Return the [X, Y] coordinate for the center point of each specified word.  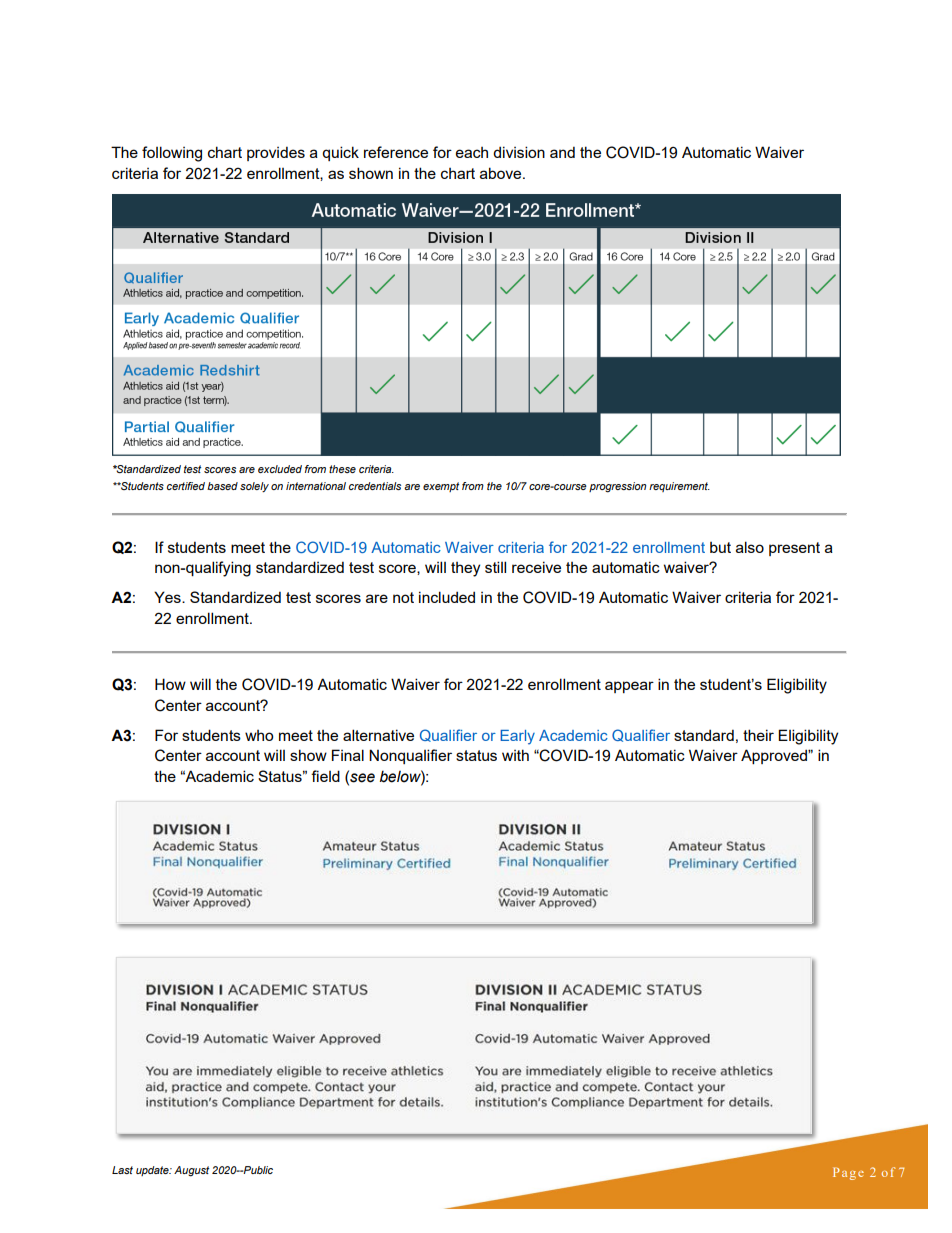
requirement [679, 487]
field [325, 776]
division [519, 152]
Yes [168, 597]
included [447, 597]
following [172, 154]
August [191, 1171]
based [222, 486]
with [515, 755]
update [153, 1171]
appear [629, 687]
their [758, 735]
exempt [441, 487]
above [502, 173]
